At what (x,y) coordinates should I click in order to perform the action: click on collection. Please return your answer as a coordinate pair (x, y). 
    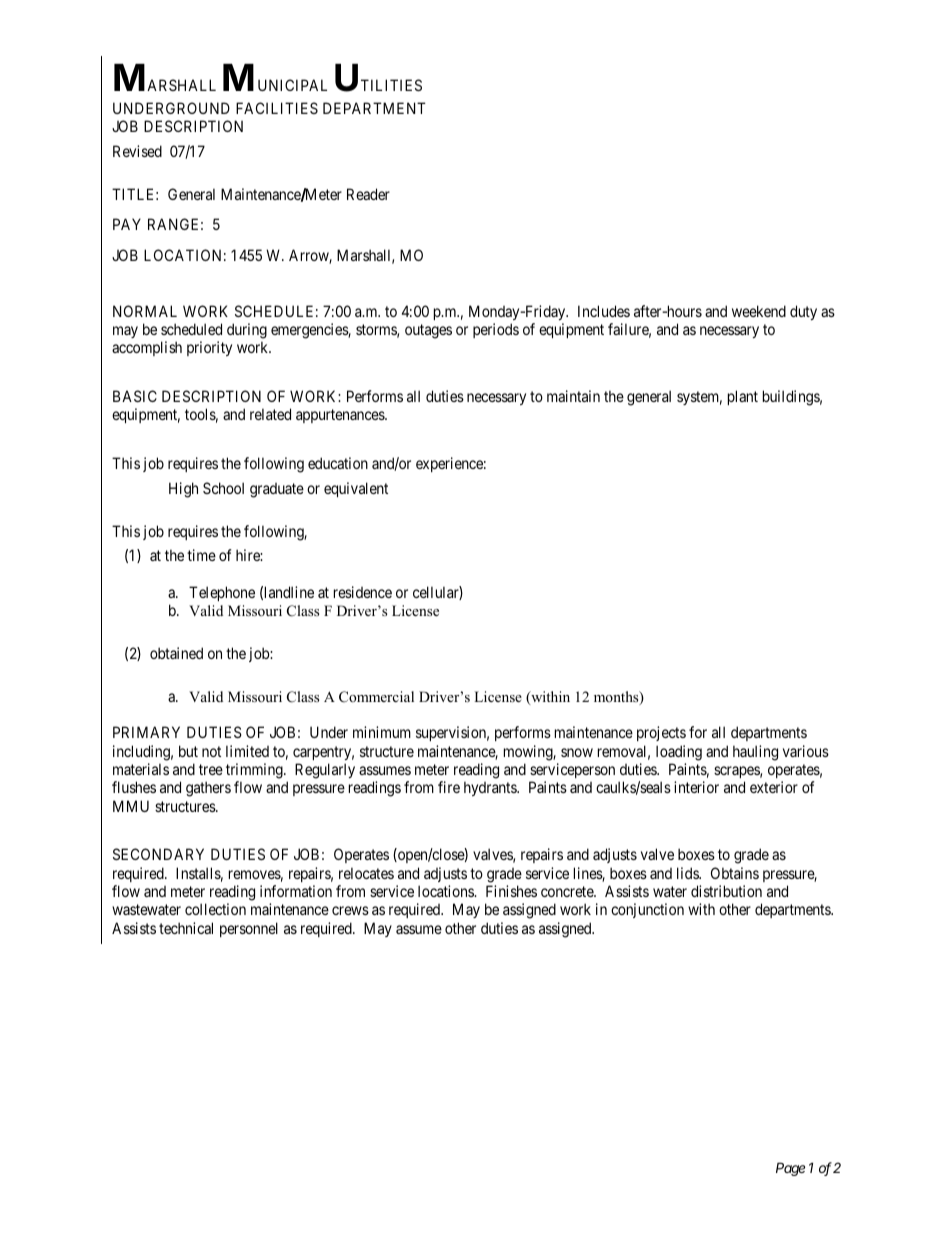
    Looking at the image, I should click on (215, 909).
